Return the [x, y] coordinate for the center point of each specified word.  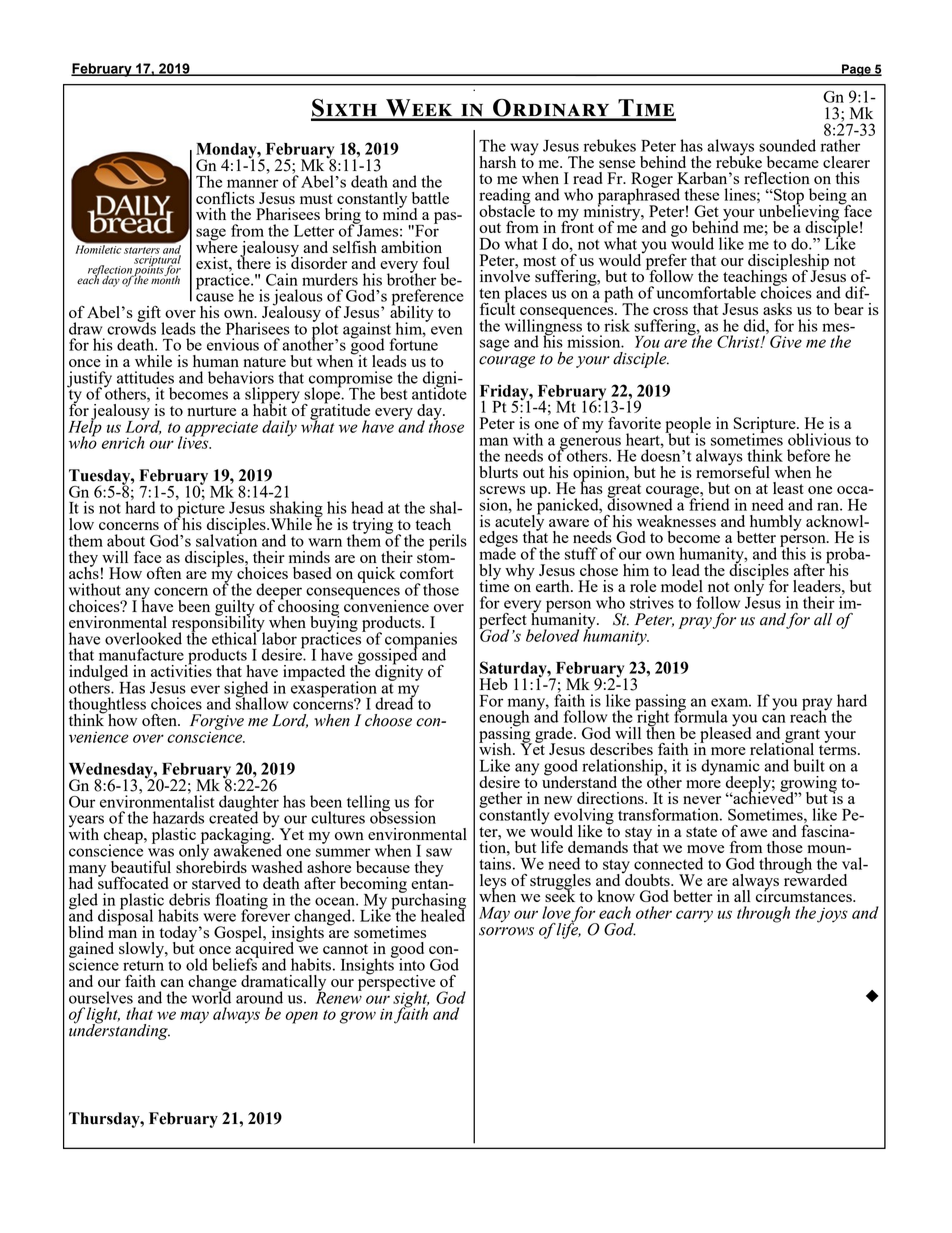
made [497, 552]
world [211, 996]
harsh [497, 162]
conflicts [225, 198]
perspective [396, 982]
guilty [235, 609]
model [682, 586]
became [793, 162]
